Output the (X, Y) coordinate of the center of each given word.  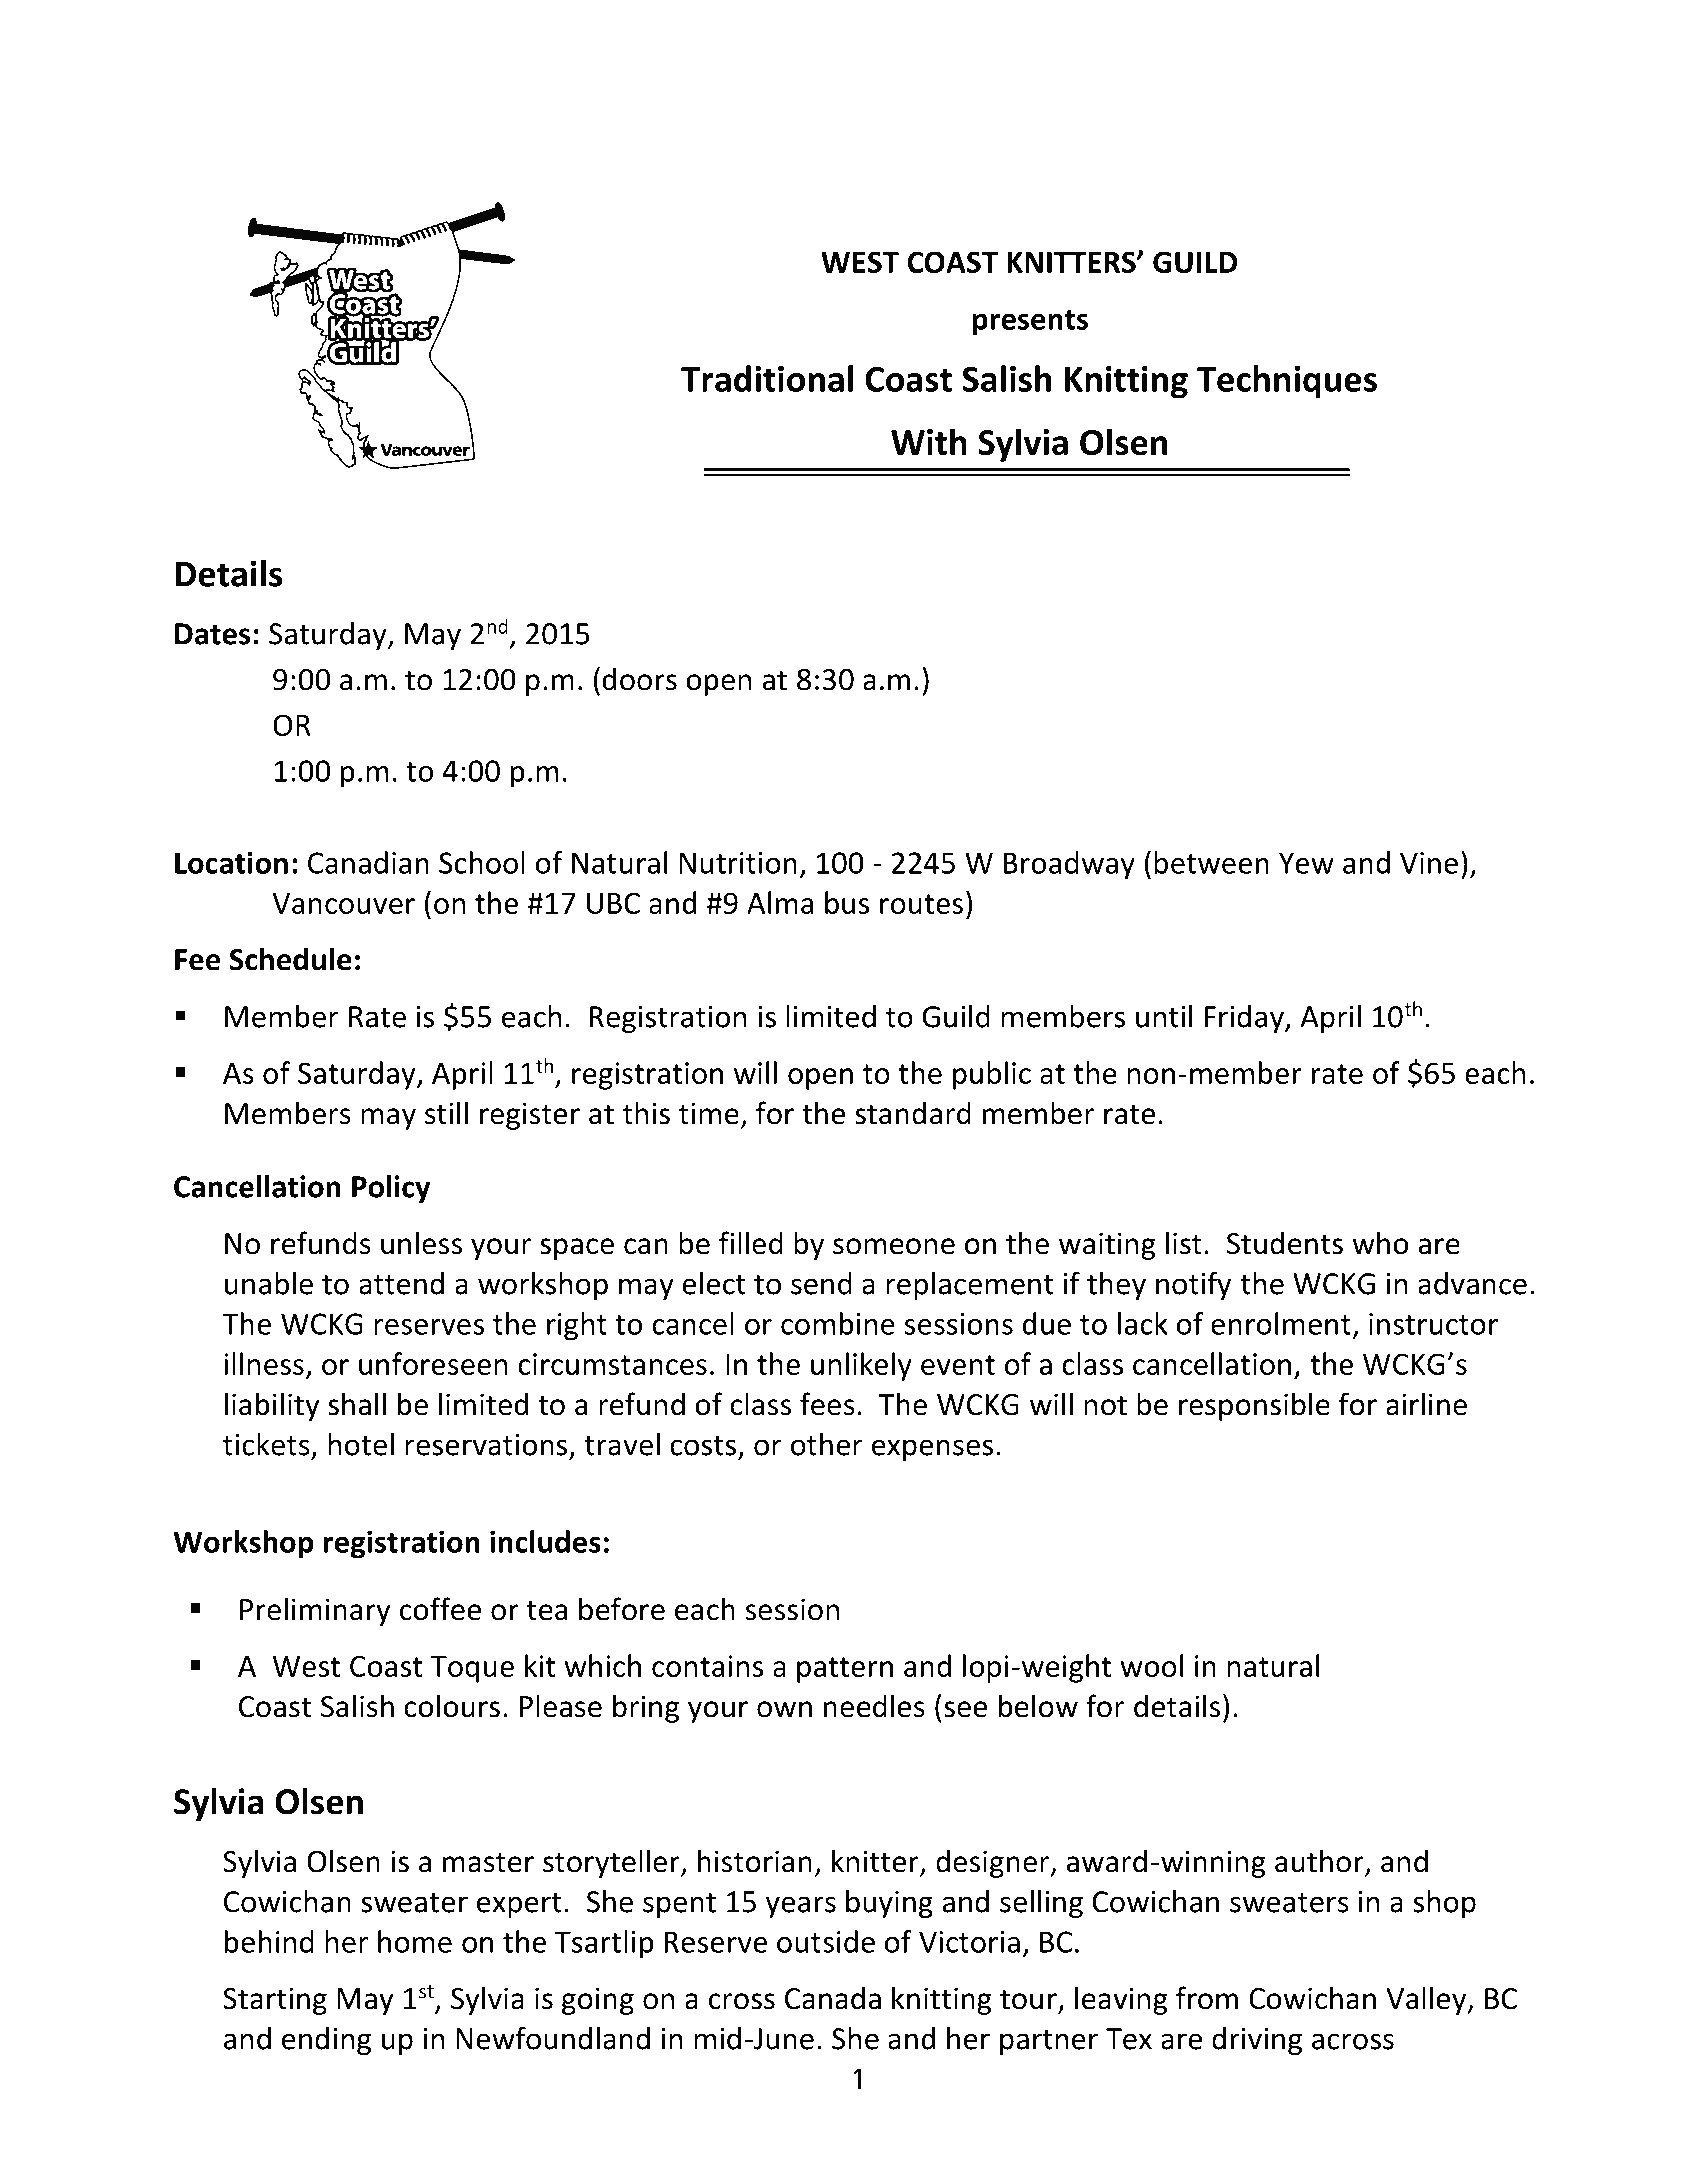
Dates (212, 634)
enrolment (1281, 1323)
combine (838, 1323)
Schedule (290, 959)
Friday (1245, 1019)
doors (640, 679)
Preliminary (315, 1611)
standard (913, 1113)
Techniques (1287, 382)
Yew (1306, 863)
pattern (845, 1670)
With (929, 441)
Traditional (767, 378)
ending (326, 2041)
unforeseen (433, 1363)
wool (1151, 1665)
